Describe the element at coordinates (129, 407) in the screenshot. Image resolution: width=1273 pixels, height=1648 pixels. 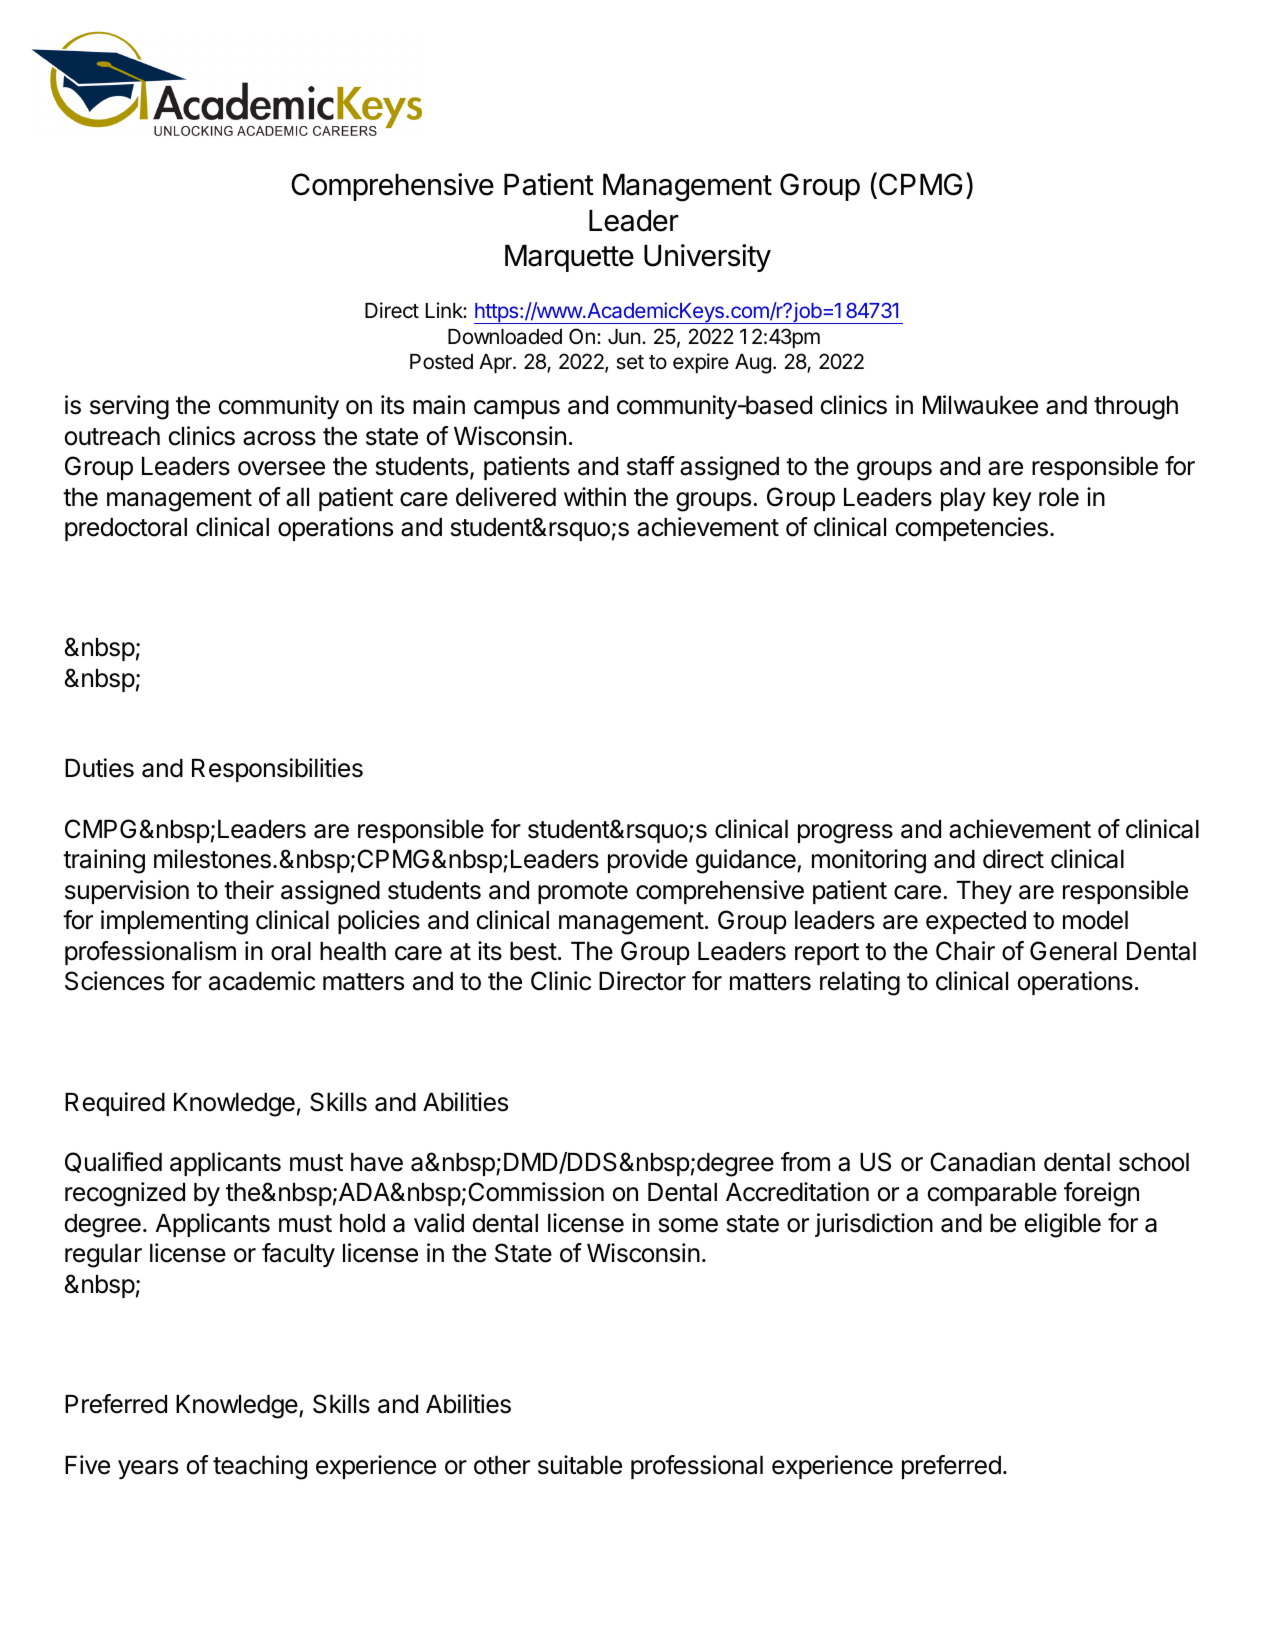
I see `serving` at that location.
